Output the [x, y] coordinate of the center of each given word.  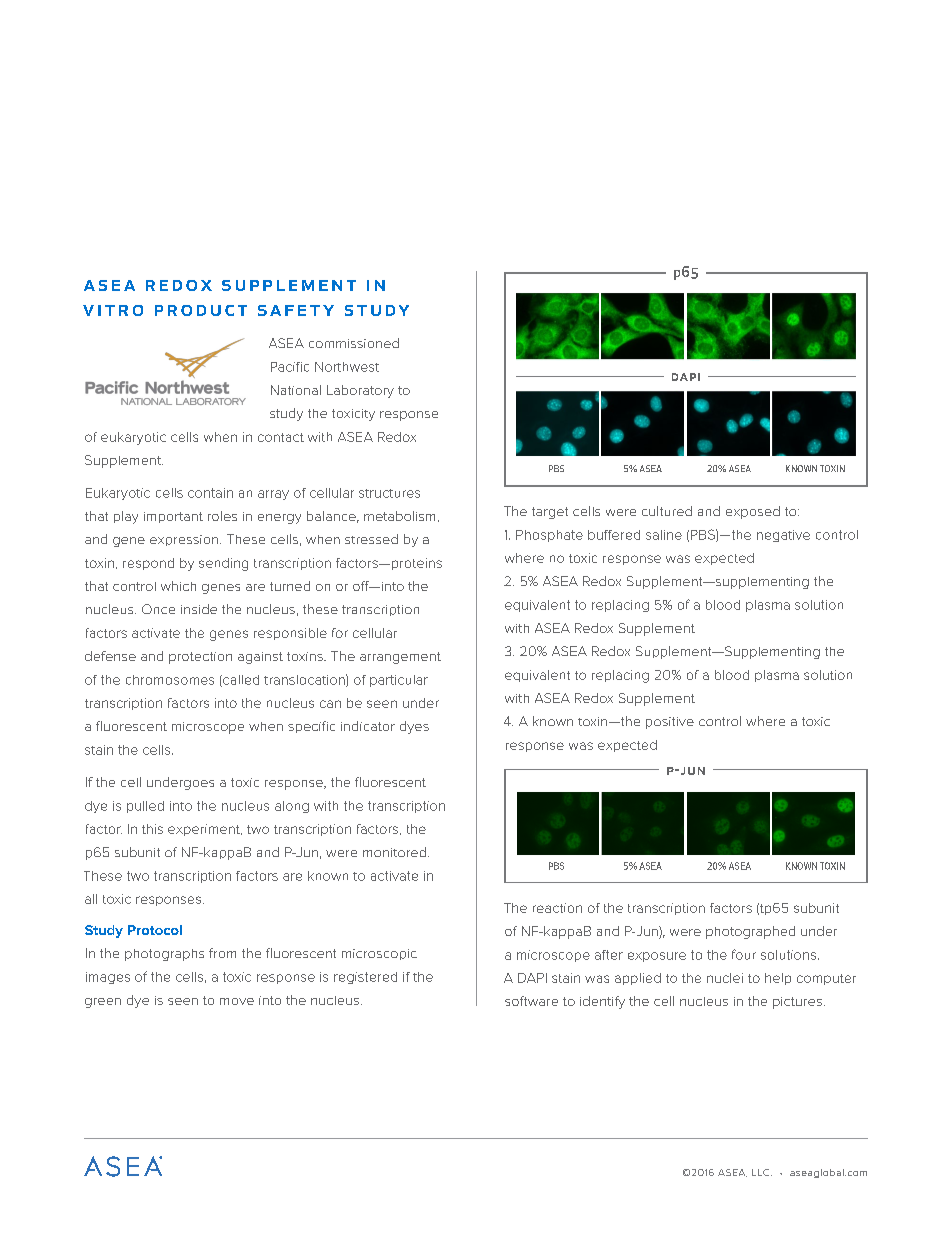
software [531, 1001]
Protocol [155, 930]
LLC [762, 1172]
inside [199, 609]
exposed [753, 512]
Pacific [290, 367]
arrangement [400, 658]
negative [783, 536]
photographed [750, 932]
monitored [394, 852]
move [237, 1001]
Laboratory [360, 391]
